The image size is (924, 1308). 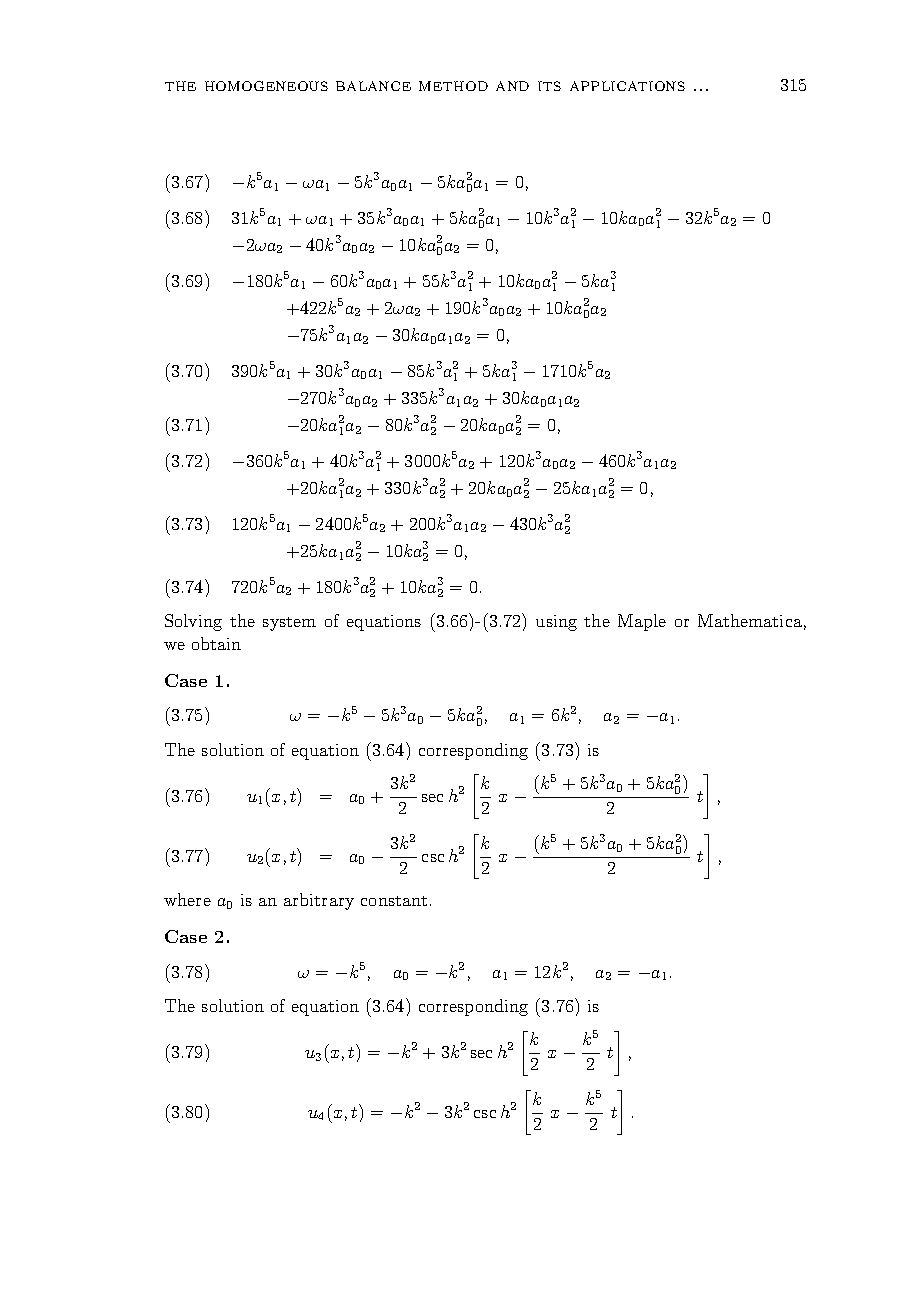 I want to click on Solving, so click(x=193, y=622).
